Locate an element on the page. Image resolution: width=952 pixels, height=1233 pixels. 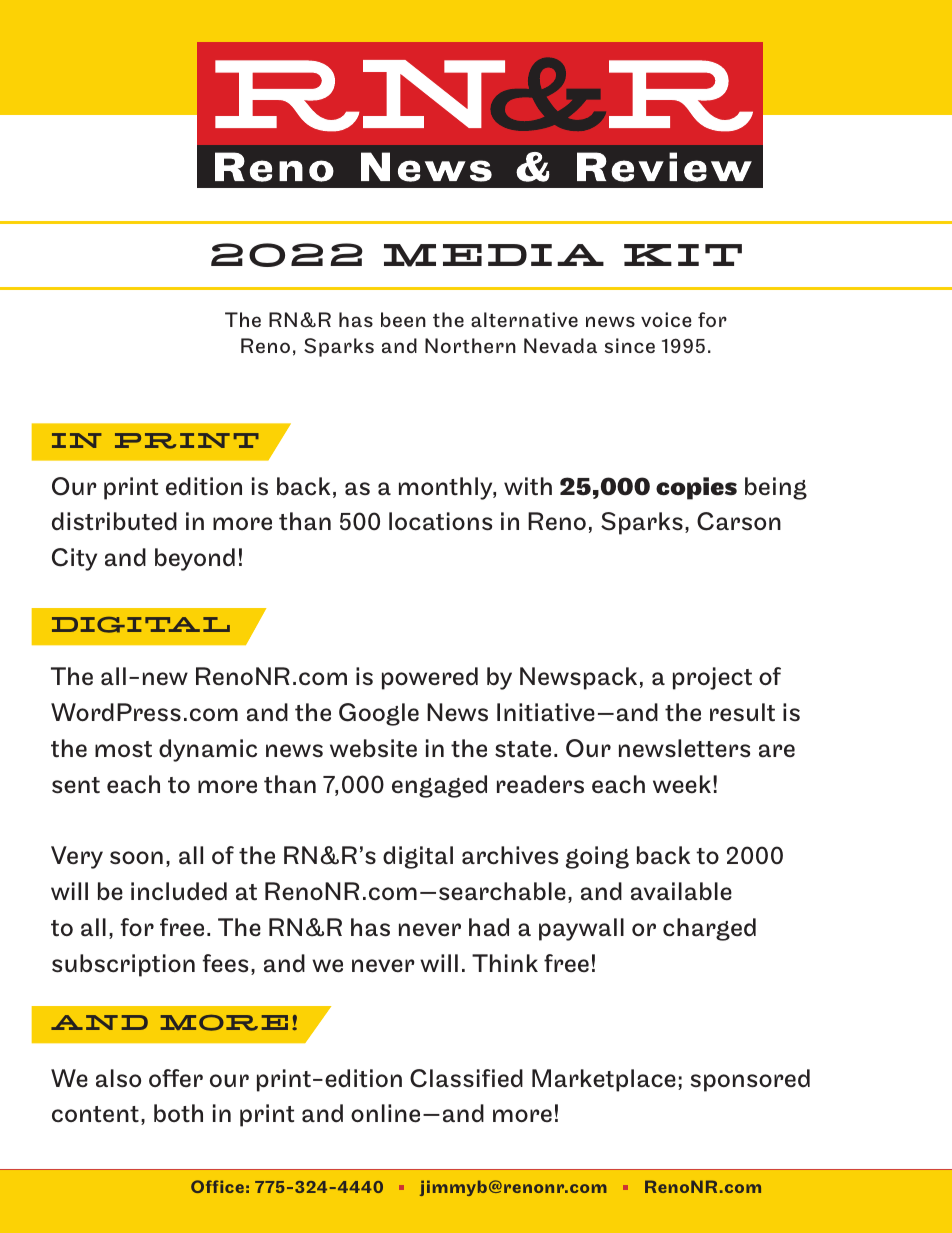
copies is located at coordinates (696, 488).
